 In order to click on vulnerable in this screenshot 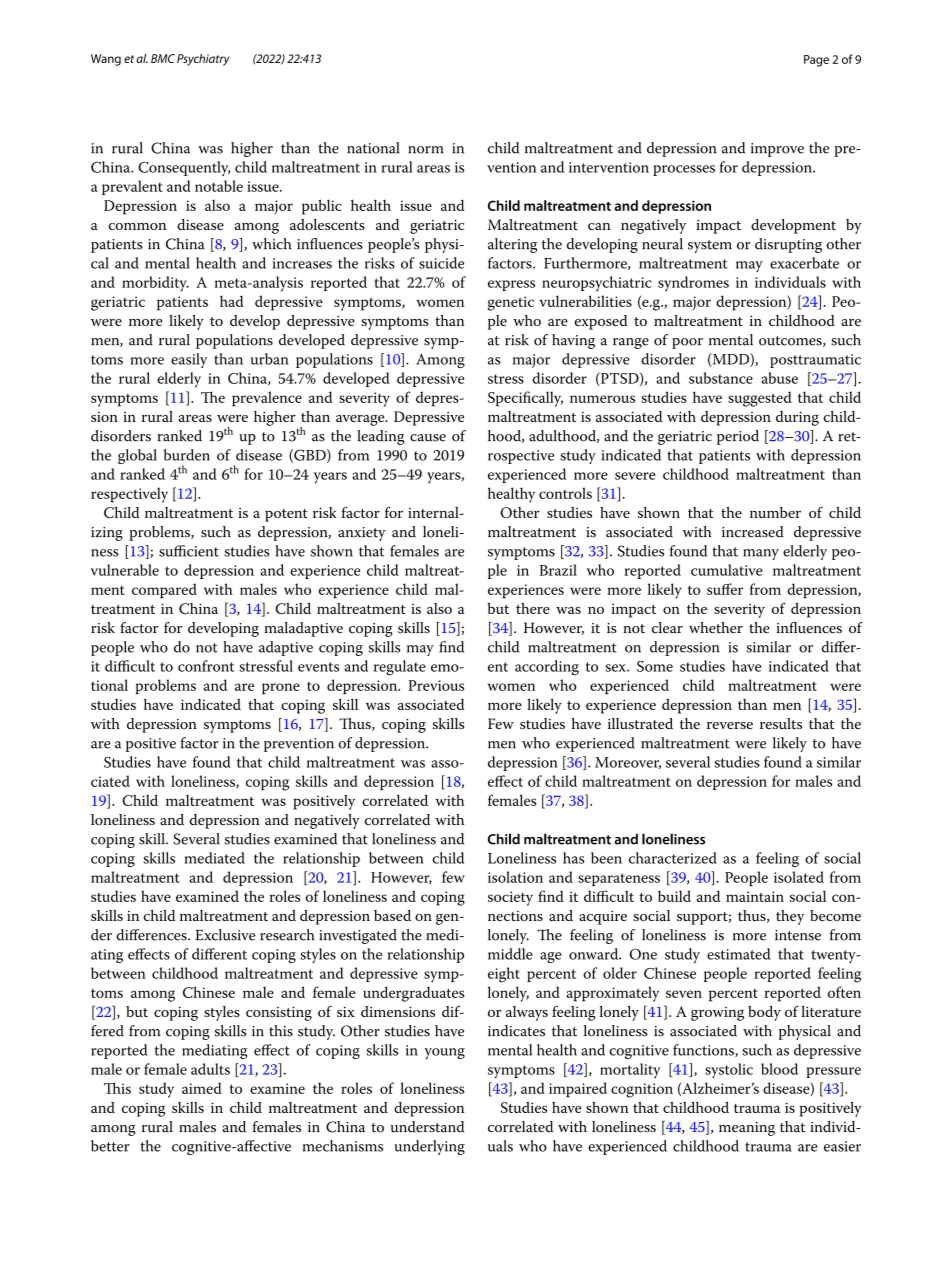, I will do `click(125, 570)`.
